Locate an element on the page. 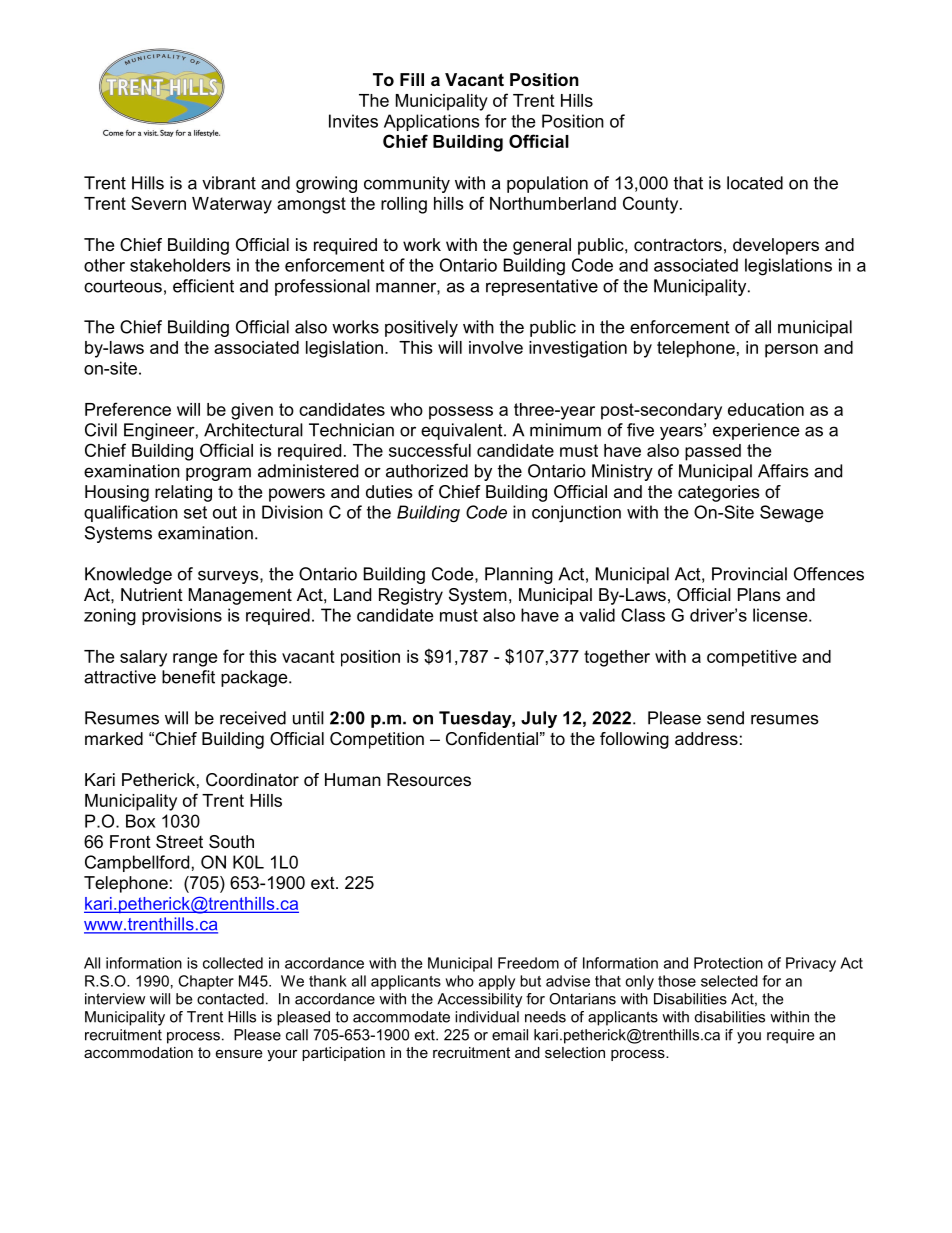  Nutrient is located at coordinates (152, 594).
